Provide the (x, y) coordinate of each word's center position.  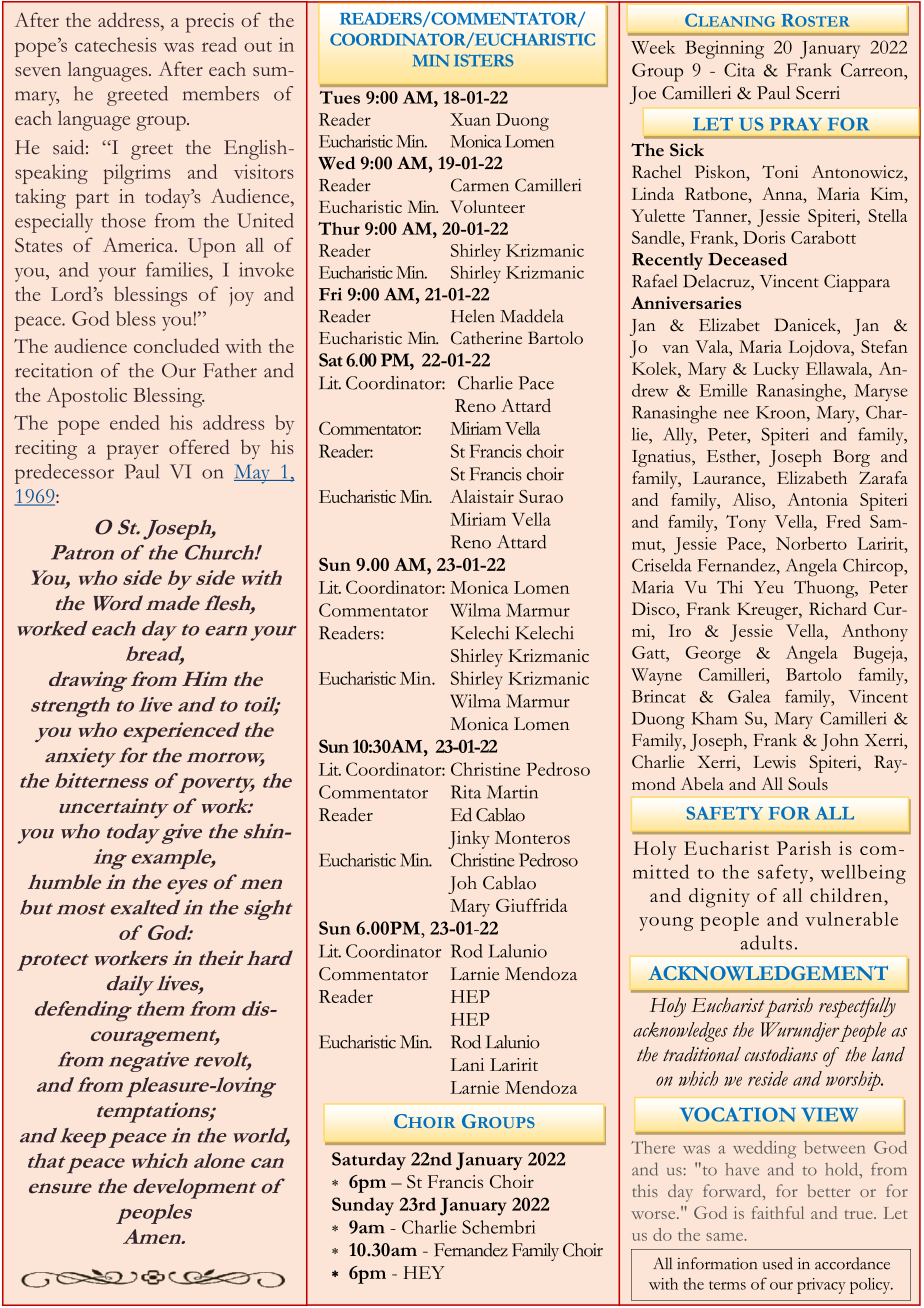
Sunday (363, 1206)
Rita (466, 792)
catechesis (115, 44)
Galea (749, 696)
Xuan (470, 119)
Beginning (724, 49)
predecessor (64, 474)
